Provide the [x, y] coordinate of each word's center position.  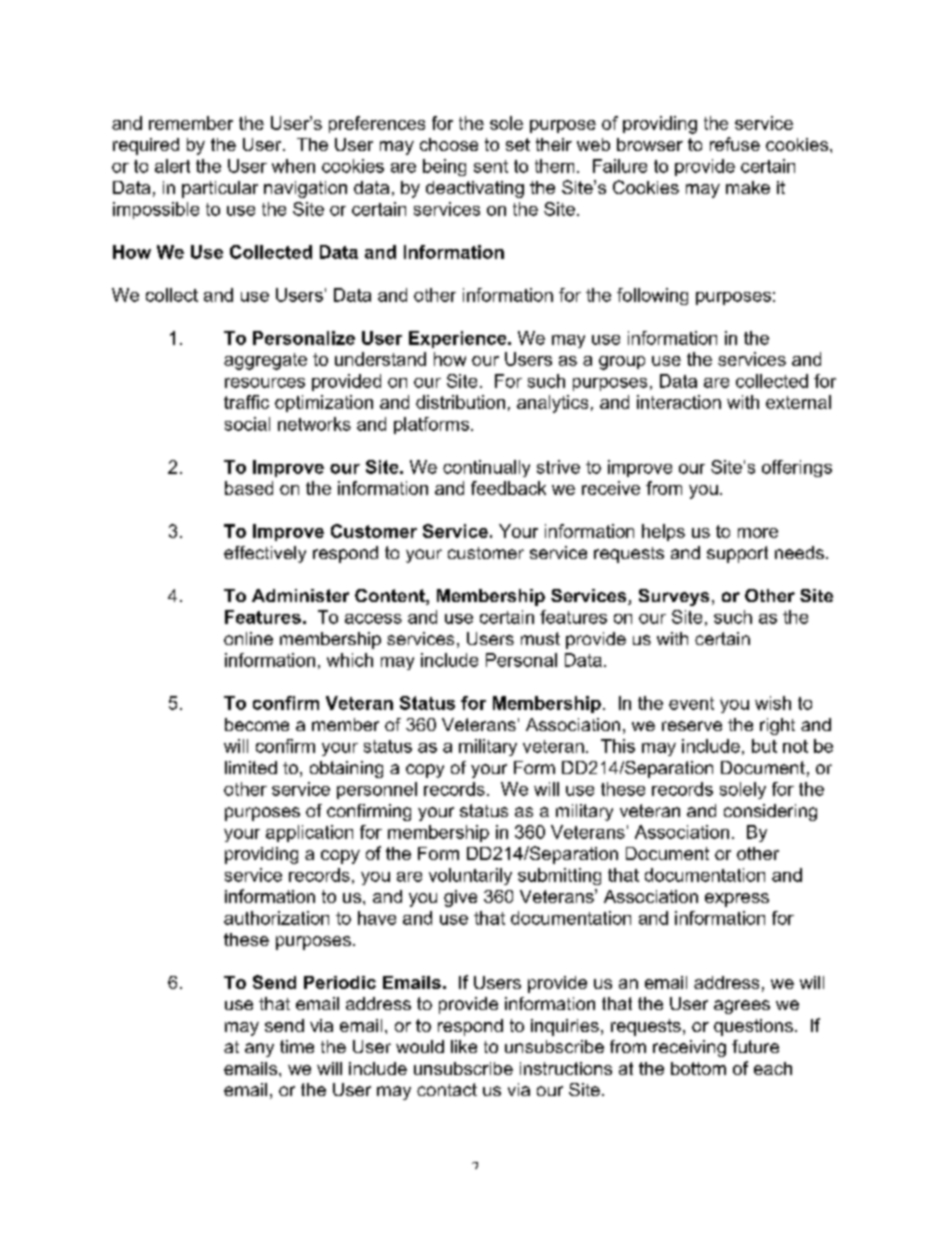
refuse [735, 144]
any [259, 1050]
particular [220, 189]
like [464, 1046]
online [248, 638]
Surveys [674, 597]
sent [491, 166]
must [540, 638]
